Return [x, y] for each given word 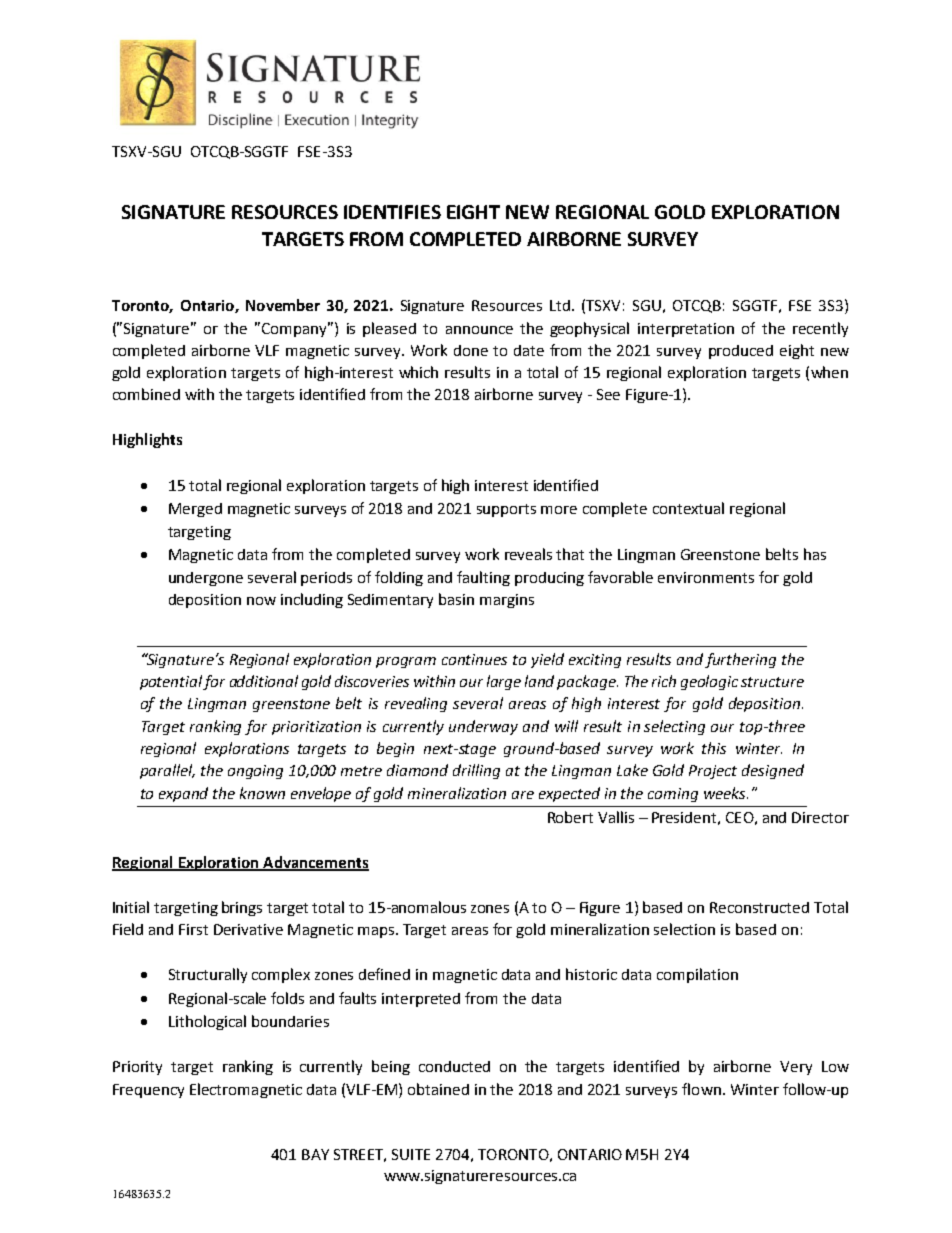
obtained [438, 1089]
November [283, 305]
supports [506, 510]
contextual [688, 508]
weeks [726, 793]
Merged [195, 510]
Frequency [148, 1091]
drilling [476, 771]
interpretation [686, 330]
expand [183, 794]
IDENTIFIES [392, 212]
